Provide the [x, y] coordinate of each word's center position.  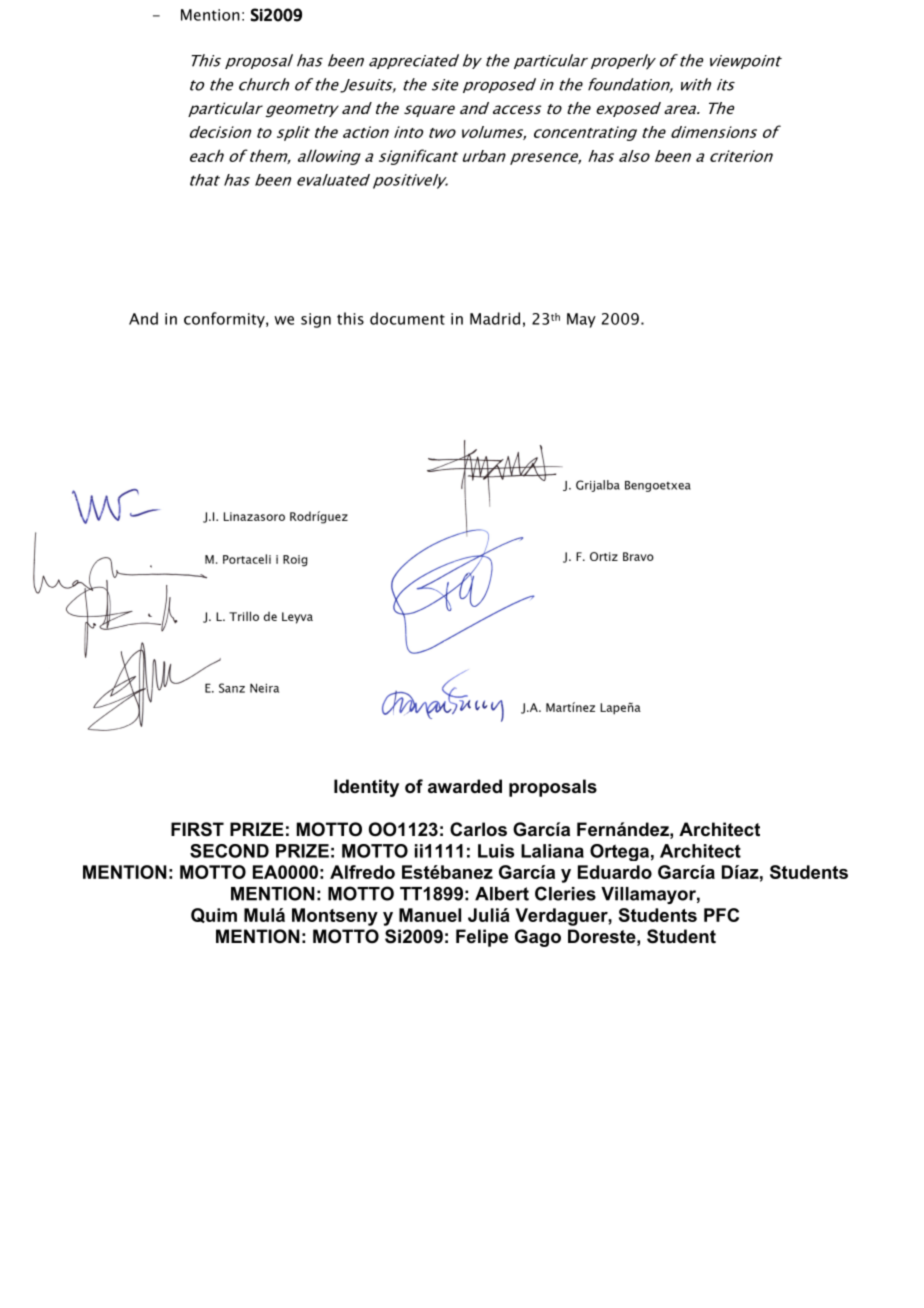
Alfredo [362, 872]
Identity [366, 788]
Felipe [482, 938]
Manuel [430, 915]
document [407, 318]
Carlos [478, 829]
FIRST [197, 829]
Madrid [495, 318]
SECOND [229, 851]
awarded [465, 786]
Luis [496, 851]
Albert [502, 894]
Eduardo [615, 872]
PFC [721, 915]
